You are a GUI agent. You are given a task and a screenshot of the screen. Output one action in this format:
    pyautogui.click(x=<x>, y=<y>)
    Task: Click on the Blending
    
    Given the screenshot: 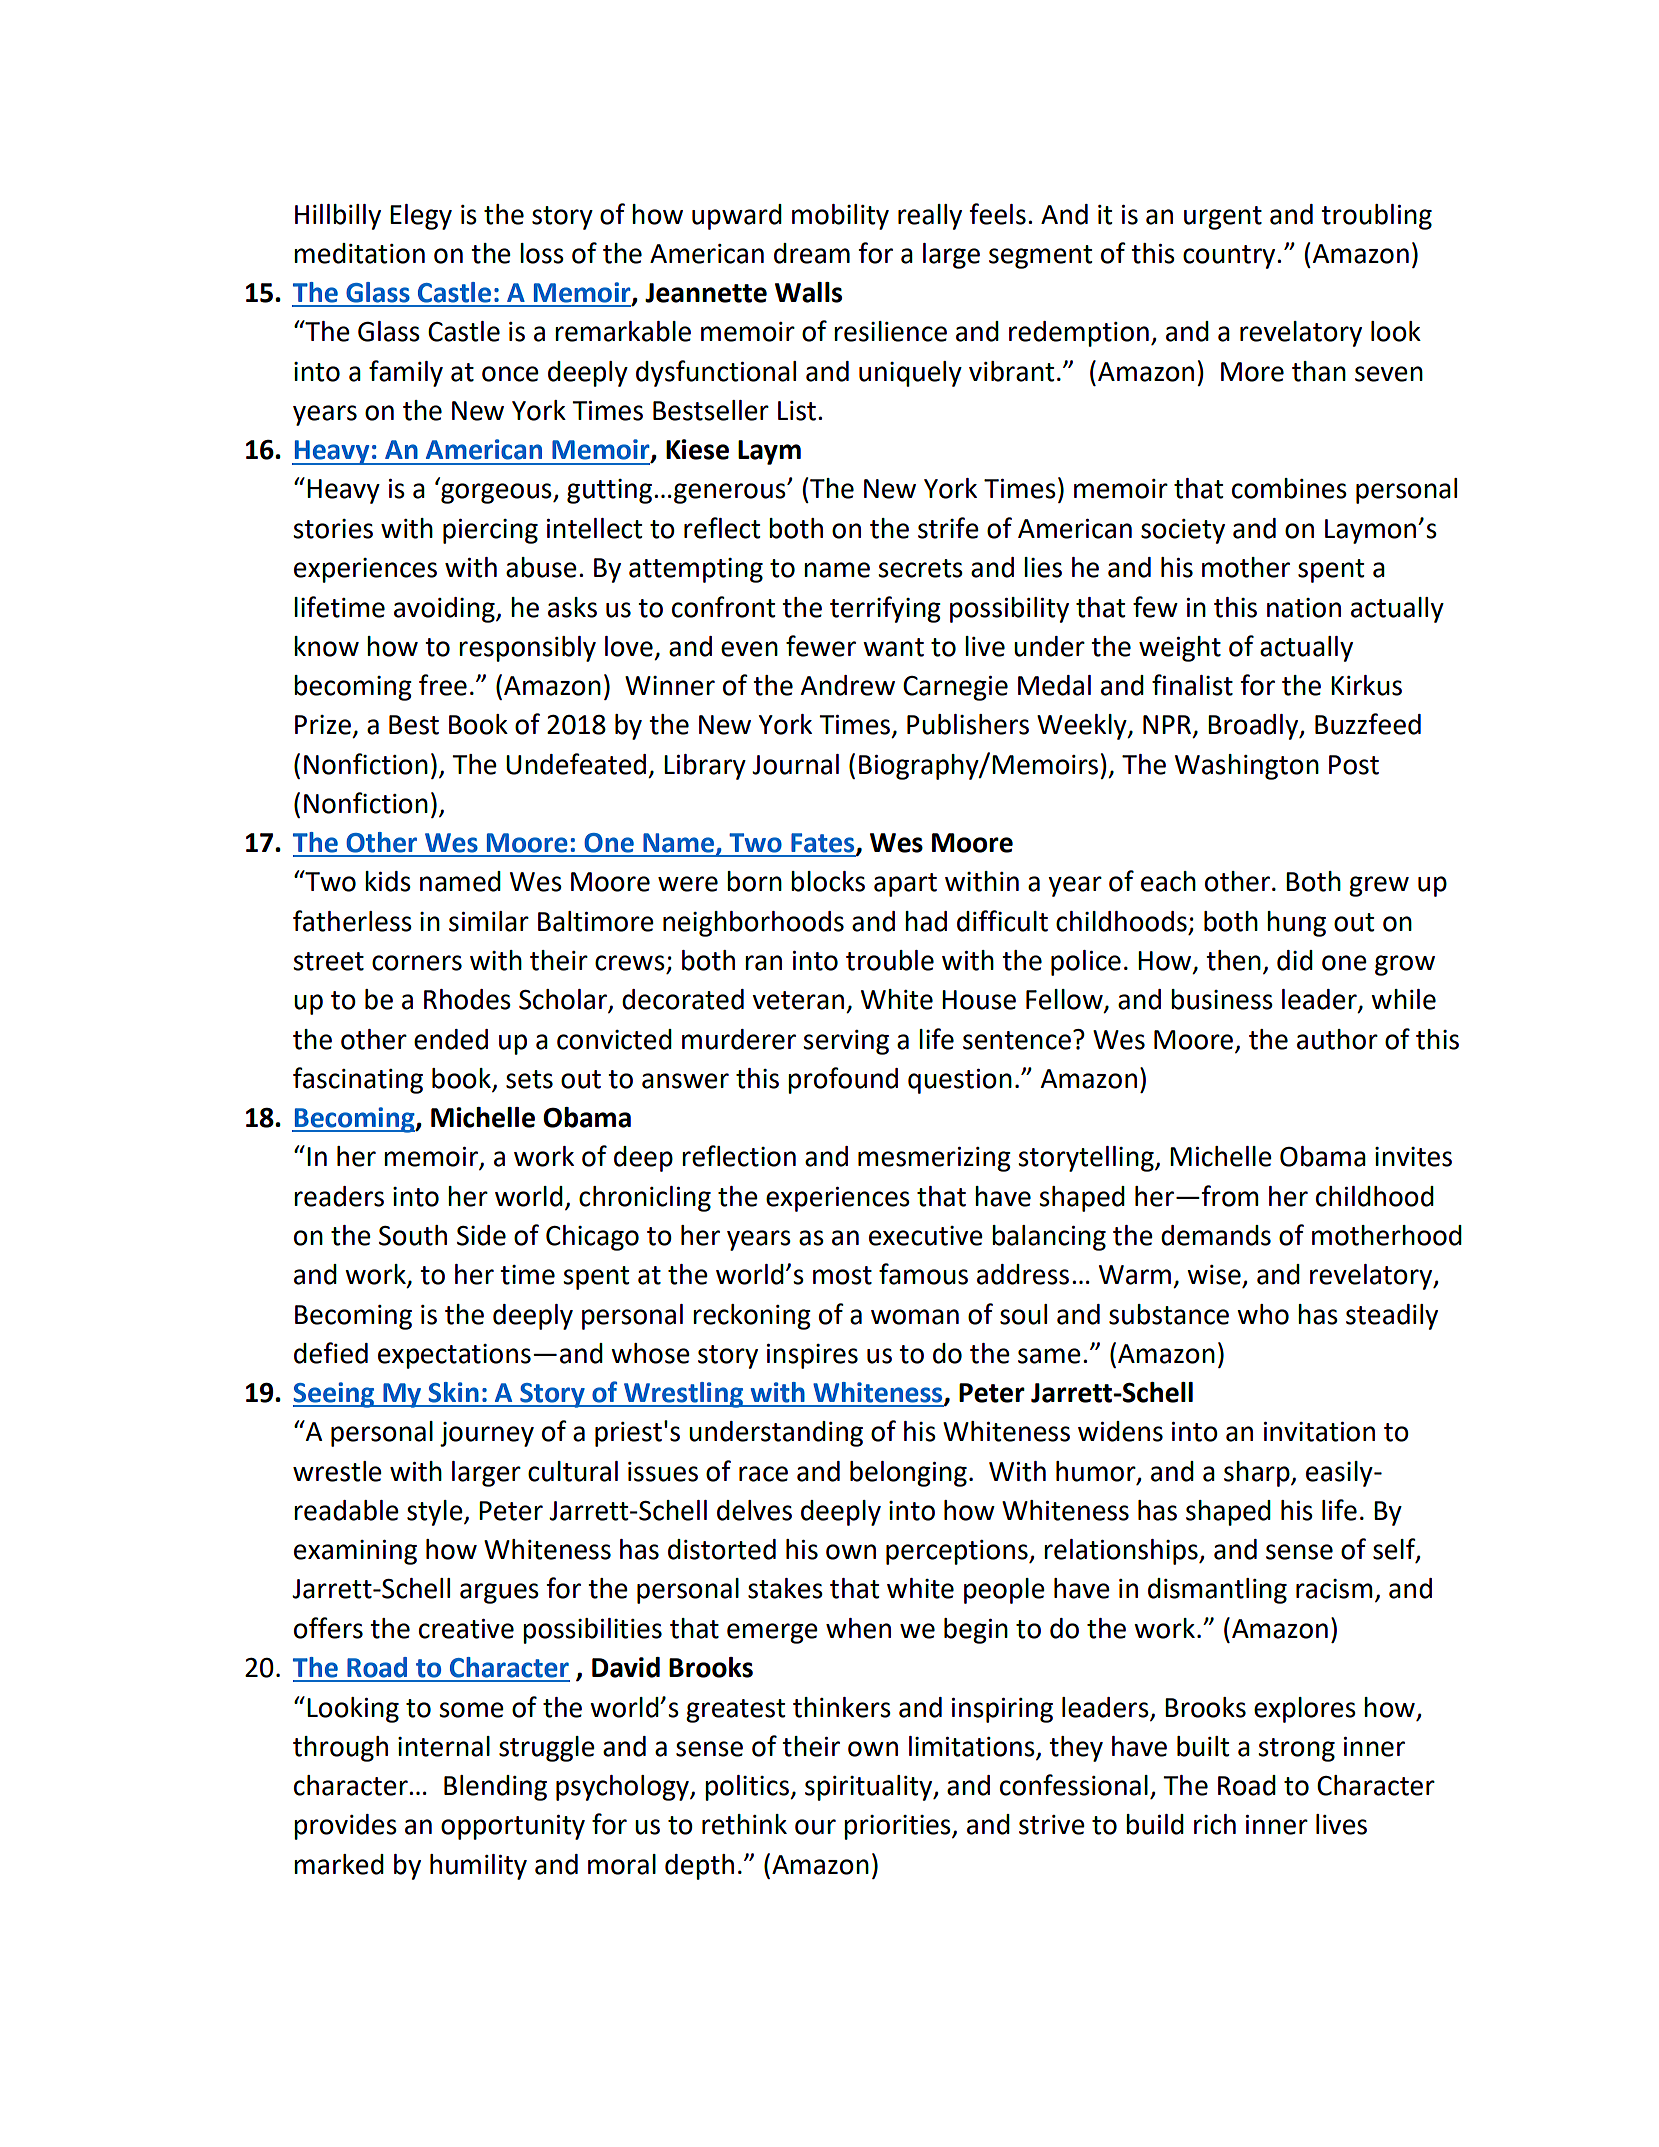 What is the action you would take?
    pyautogui.click(x=495, y=1788)
